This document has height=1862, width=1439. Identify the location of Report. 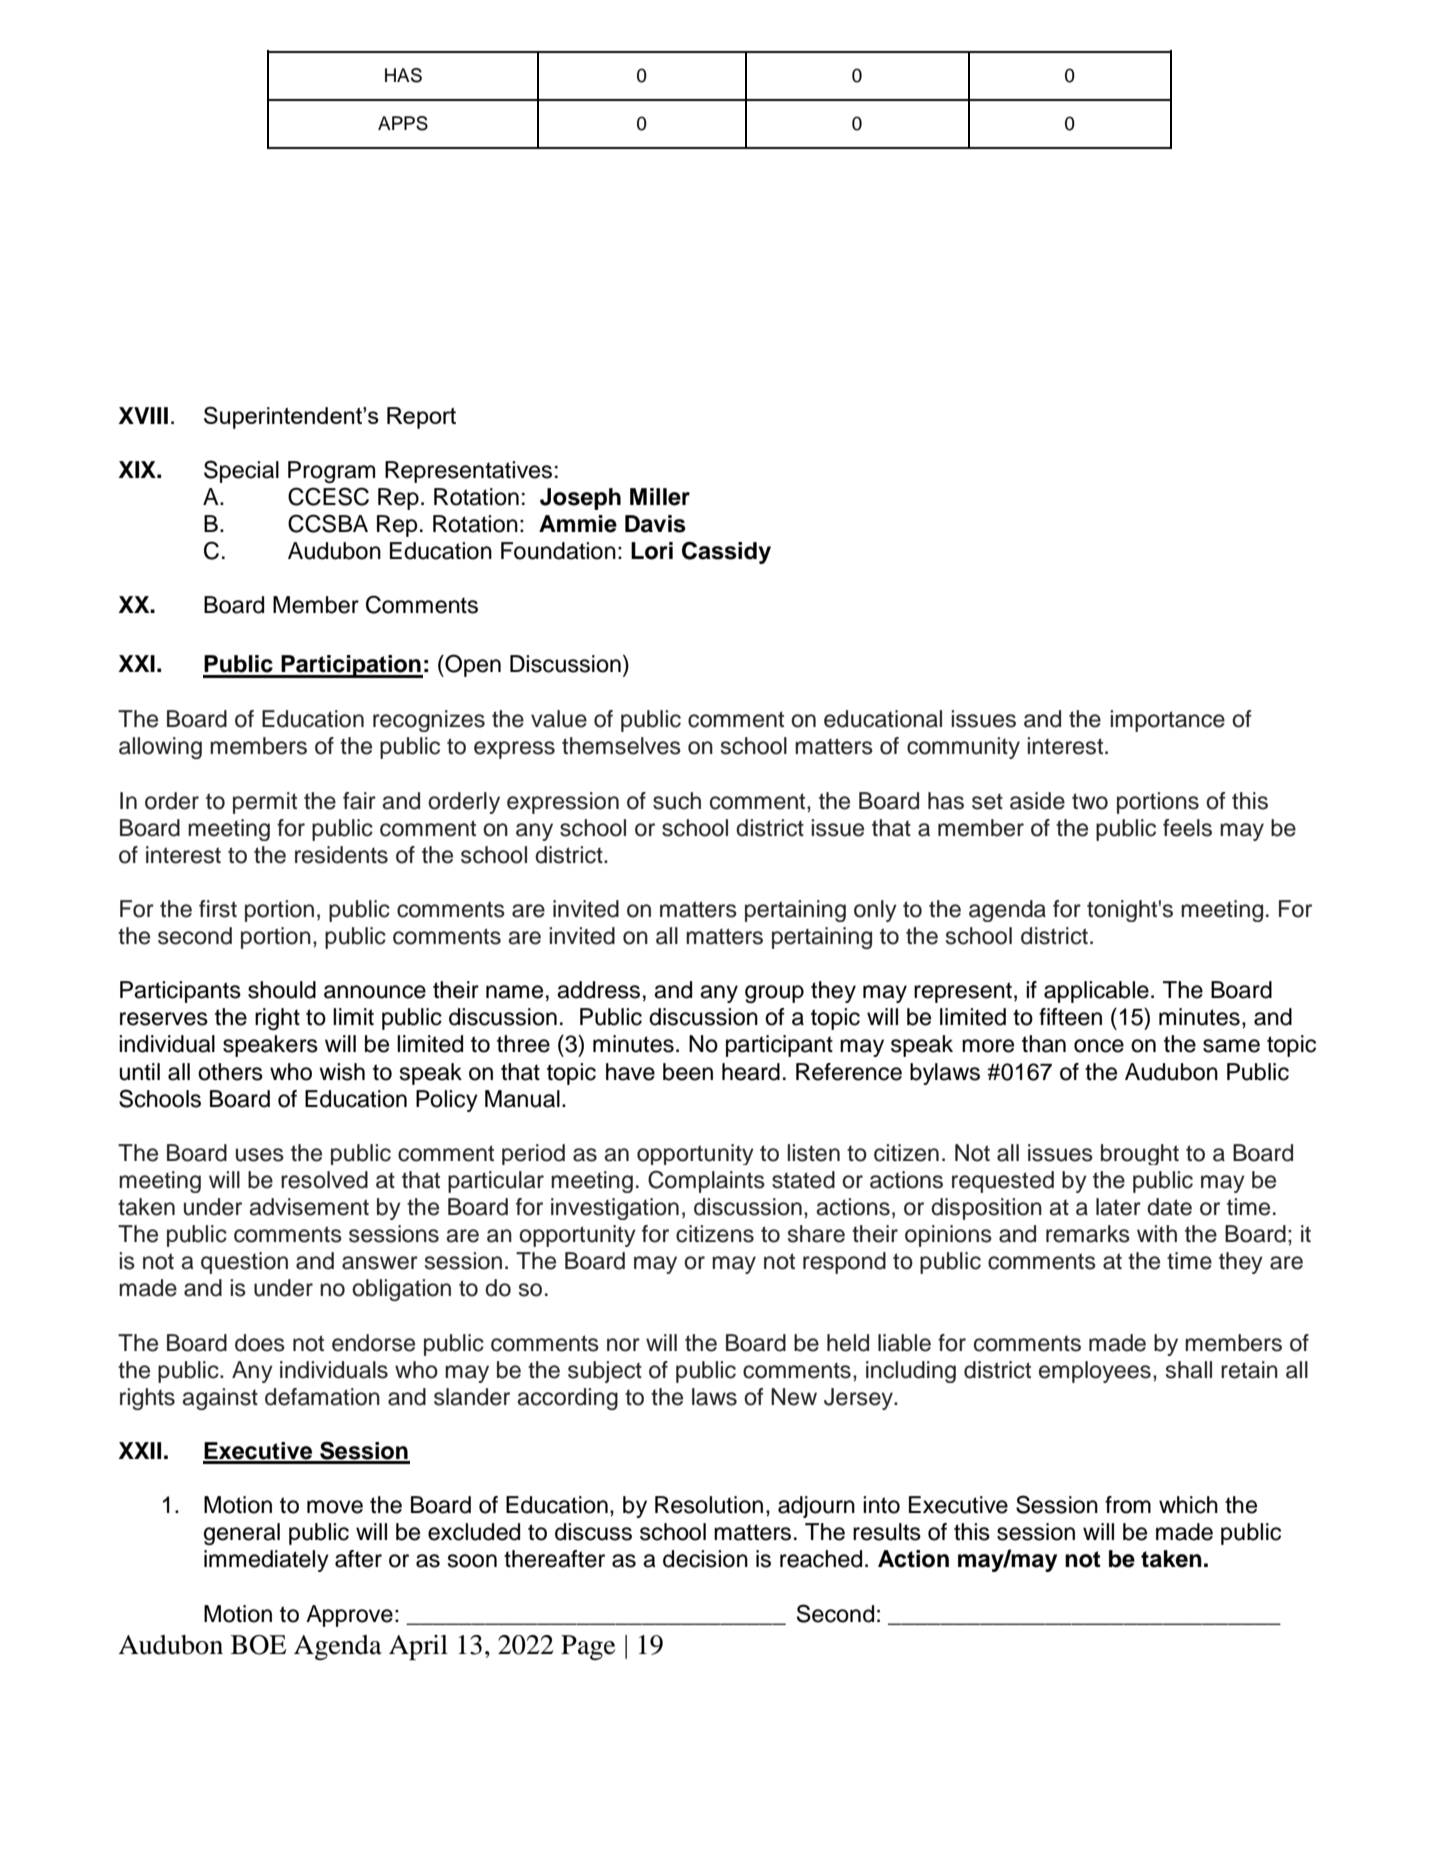
(421, 418).
